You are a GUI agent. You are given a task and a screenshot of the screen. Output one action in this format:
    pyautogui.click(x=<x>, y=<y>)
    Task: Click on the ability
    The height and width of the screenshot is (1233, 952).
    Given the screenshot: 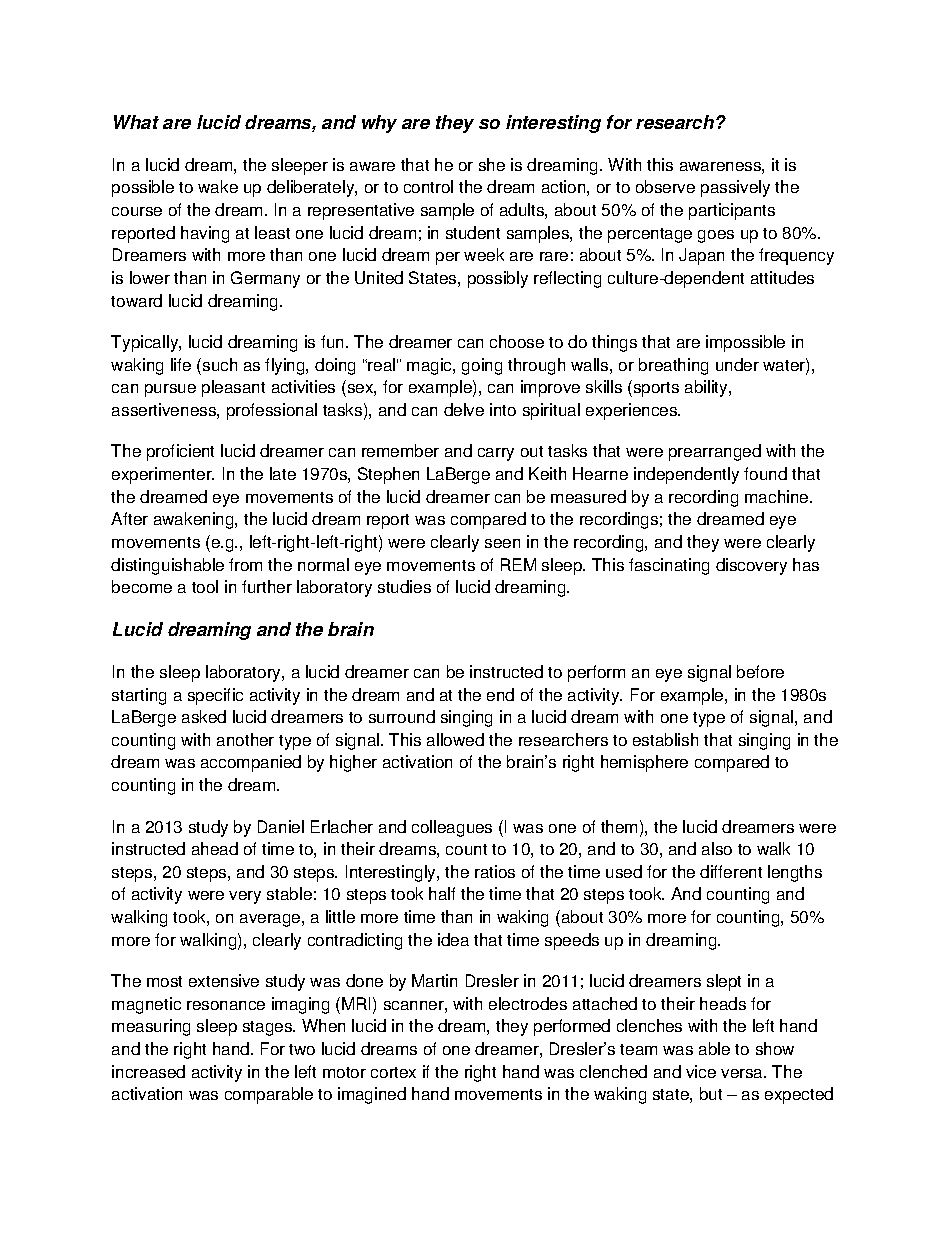 What is the action you would take?
    pyautogui.click(x=707, y=388)
